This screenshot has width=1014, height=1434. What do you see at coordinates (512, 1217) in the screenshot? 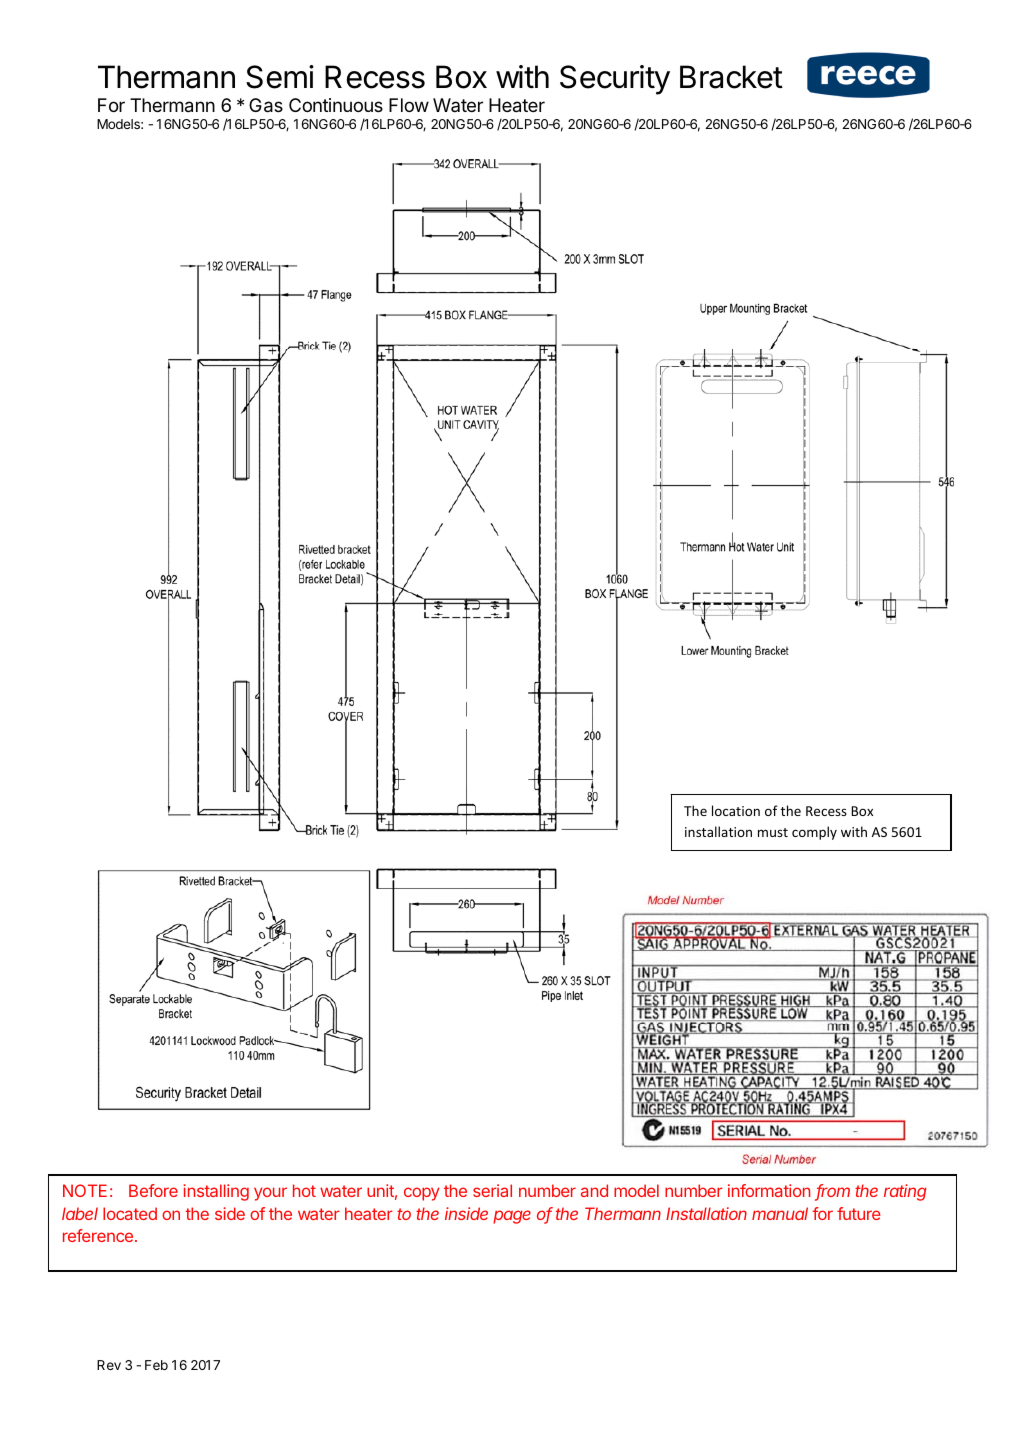
I see `page` at bounding box center [512, 1217].
